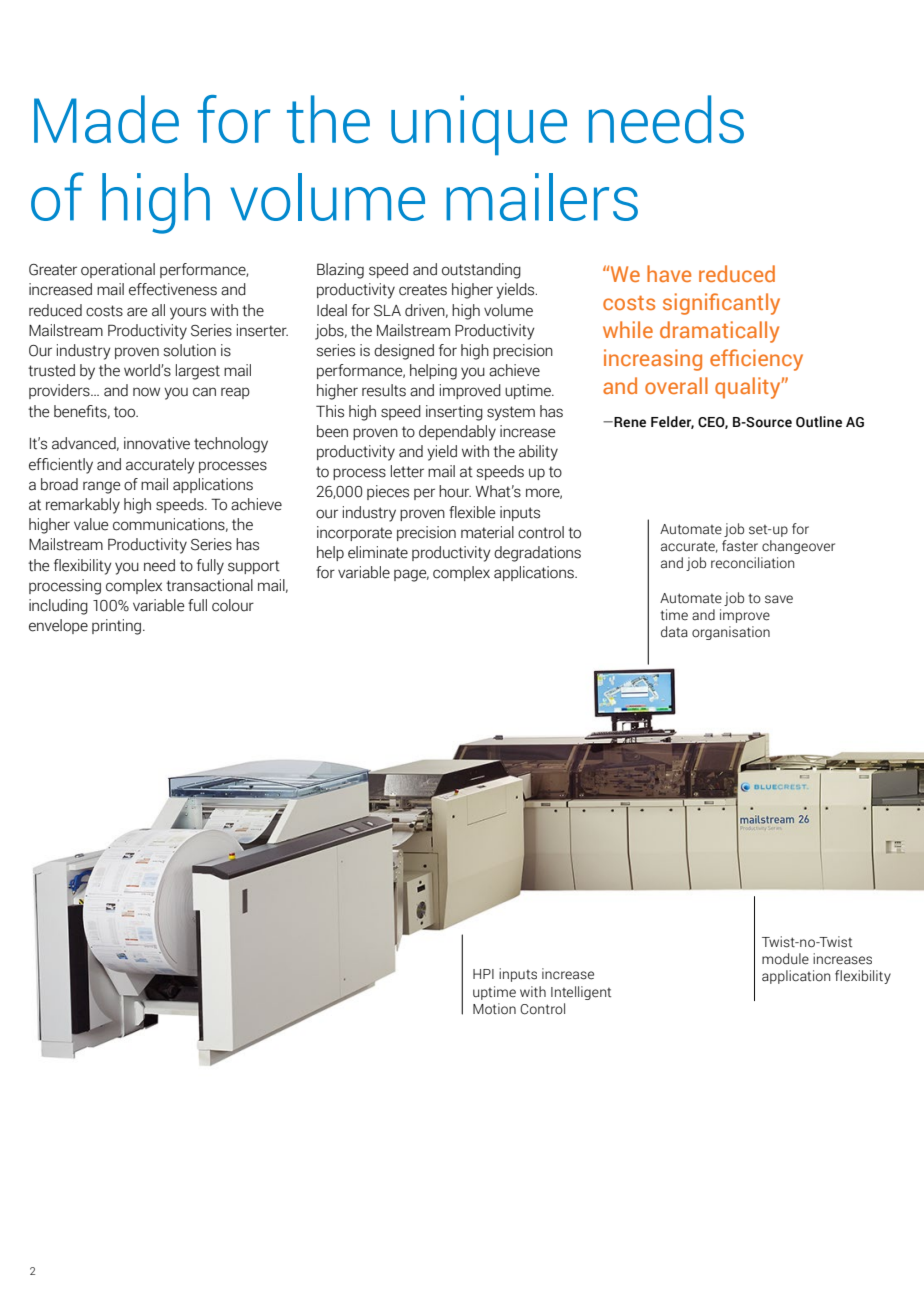  What do you see at coordinates (740, 546) in the document?
I see `faster` at bounding box center [740, 546].
